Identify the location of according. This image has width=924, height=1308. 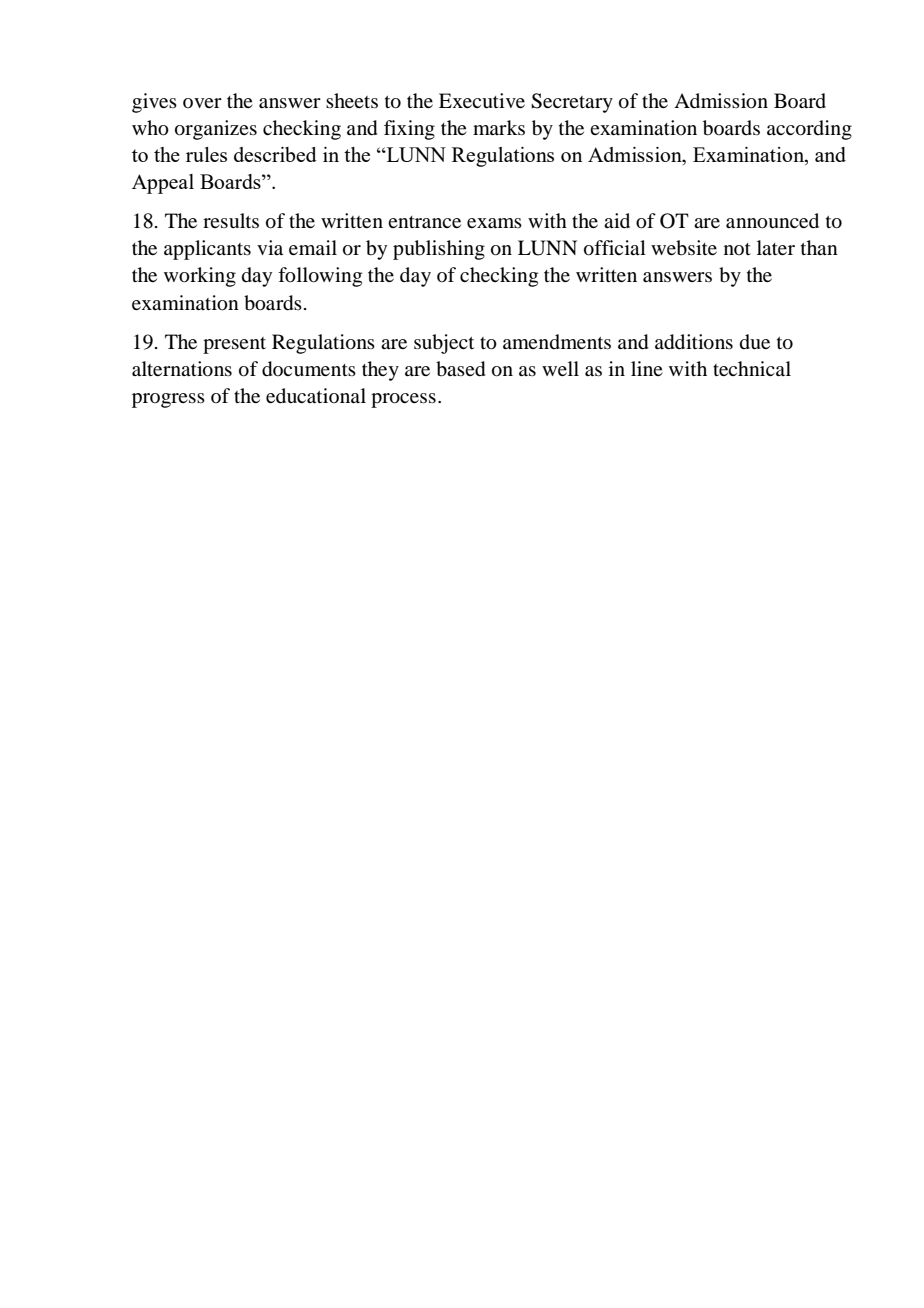
(809, 130).
